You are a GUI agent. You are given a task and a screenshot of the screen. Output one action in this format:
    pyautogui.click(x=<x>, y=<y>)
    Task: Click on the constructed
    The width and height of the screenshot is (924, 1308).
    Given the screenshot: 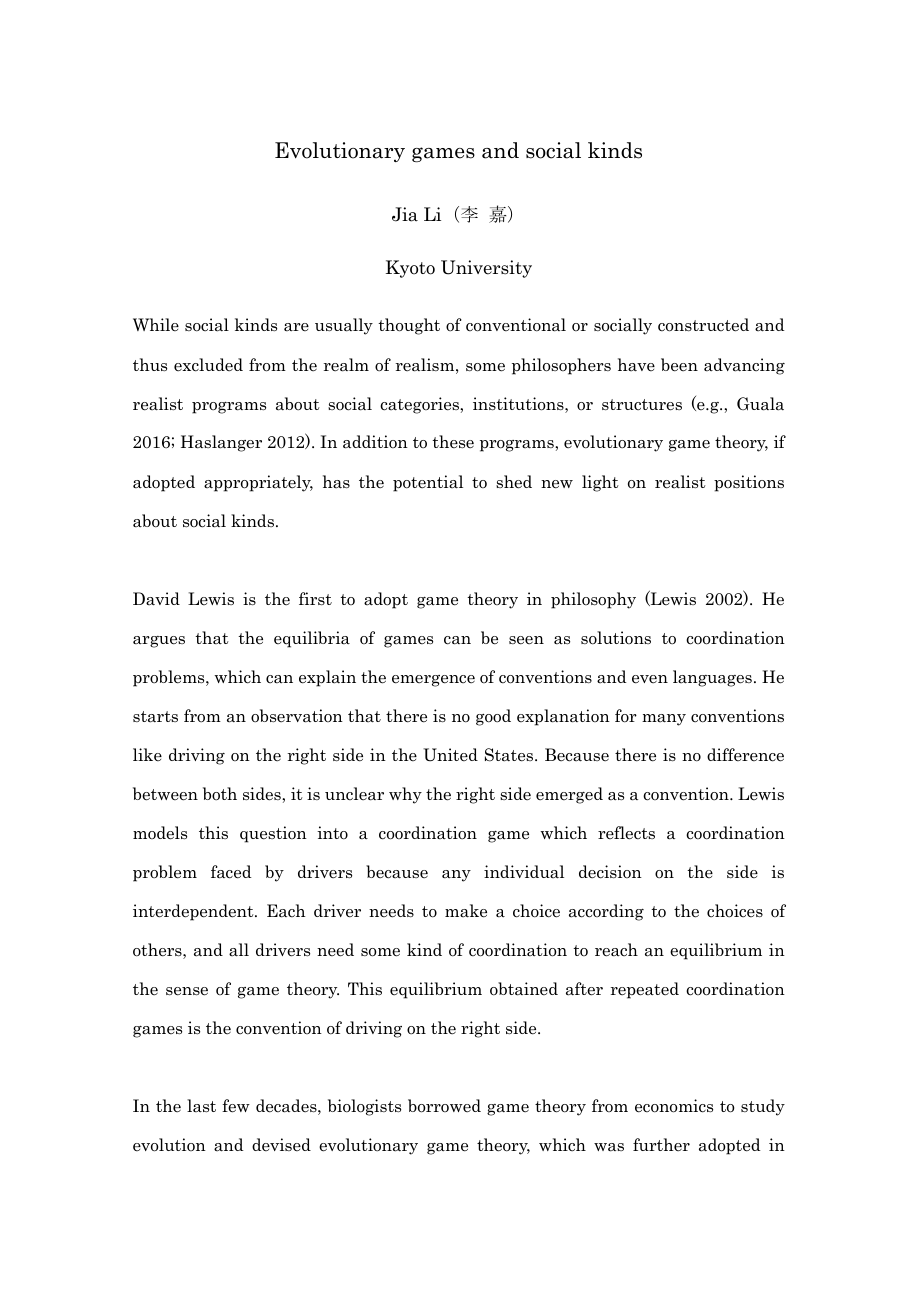 What is the action you would take?
    pyautogui.click(x=703, y=325)
